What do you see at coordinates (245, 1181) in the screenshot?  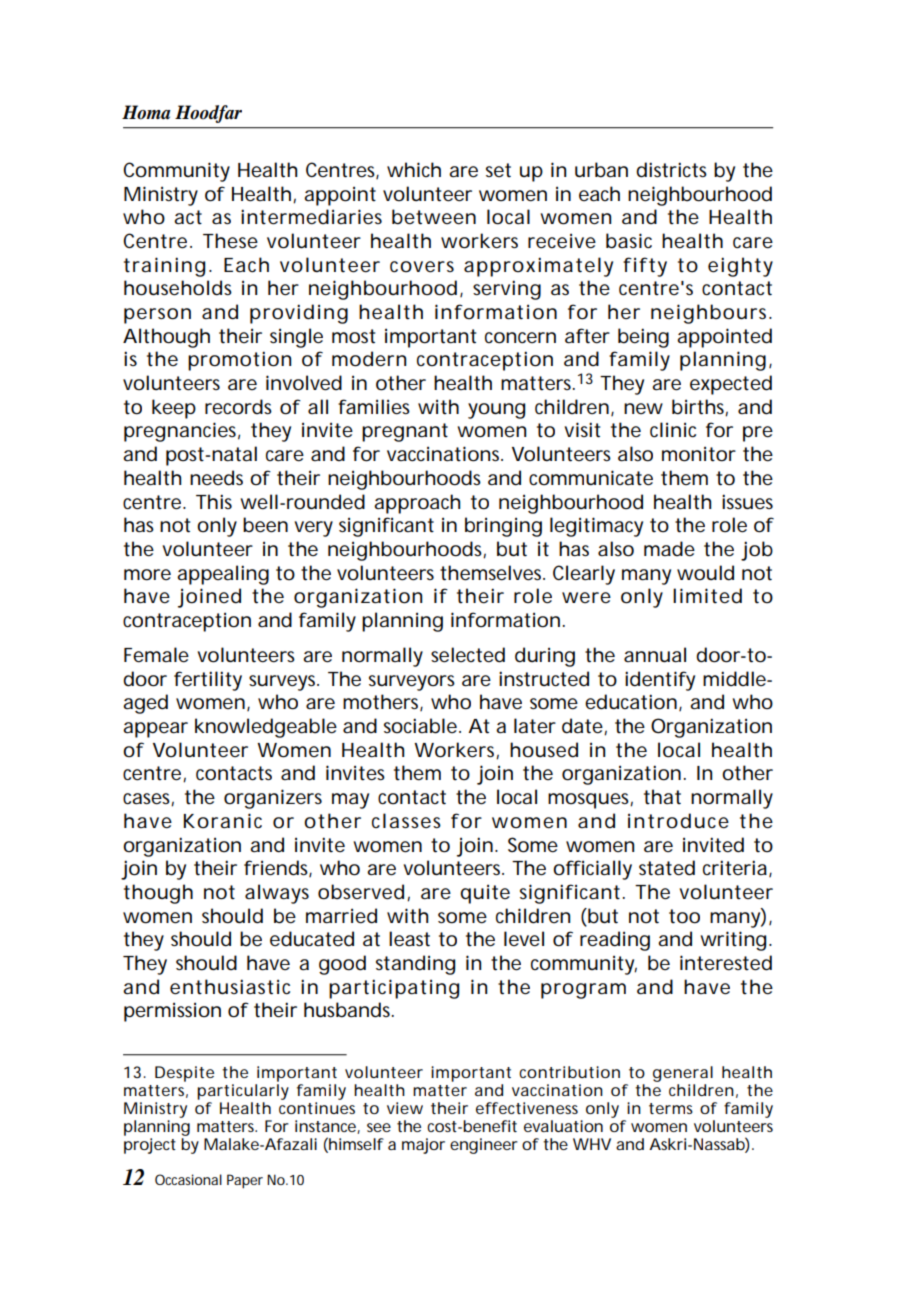 I see `Paper` at bounding box center [245, 1181].
